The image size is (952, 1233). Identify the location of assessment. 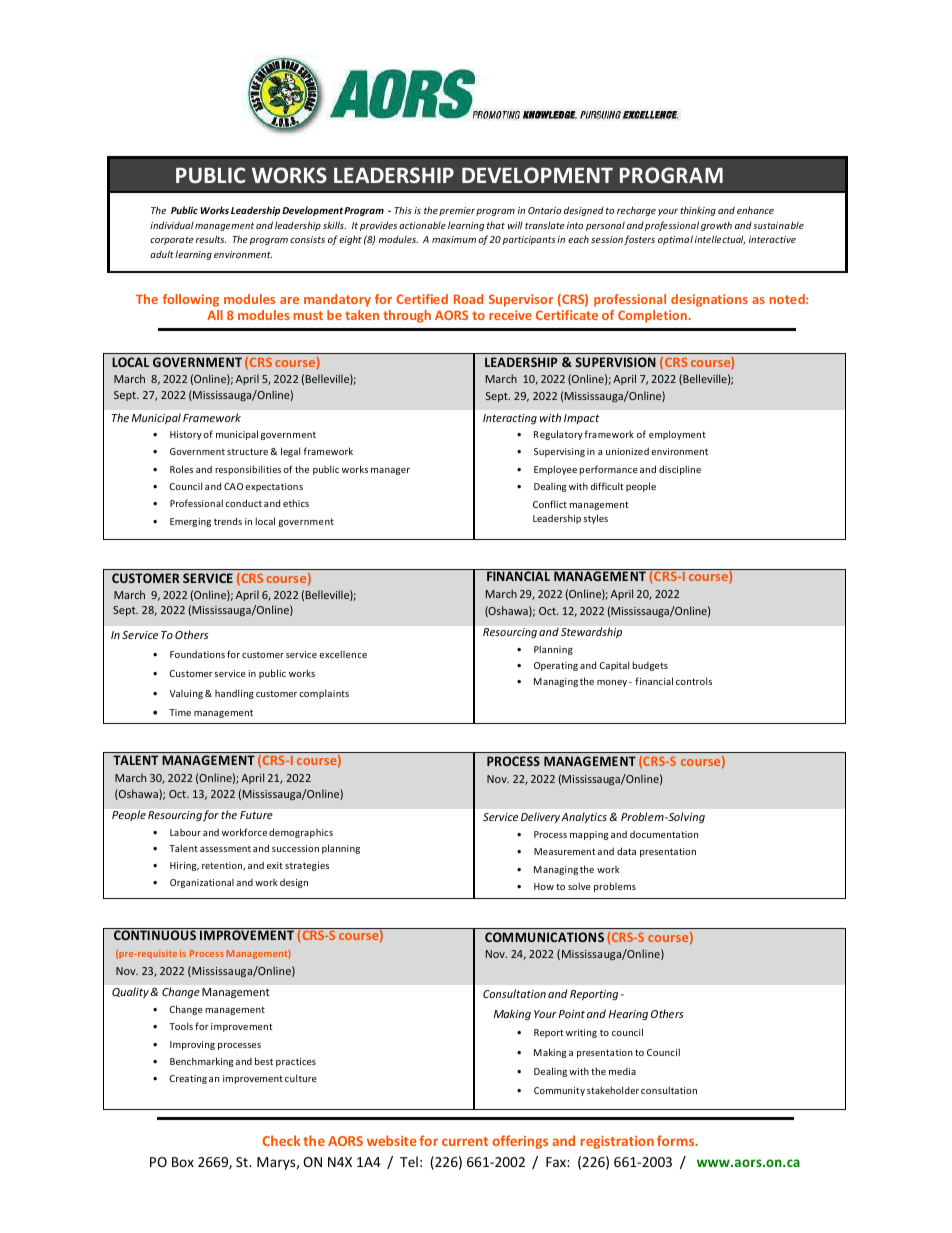
(225, 849).
